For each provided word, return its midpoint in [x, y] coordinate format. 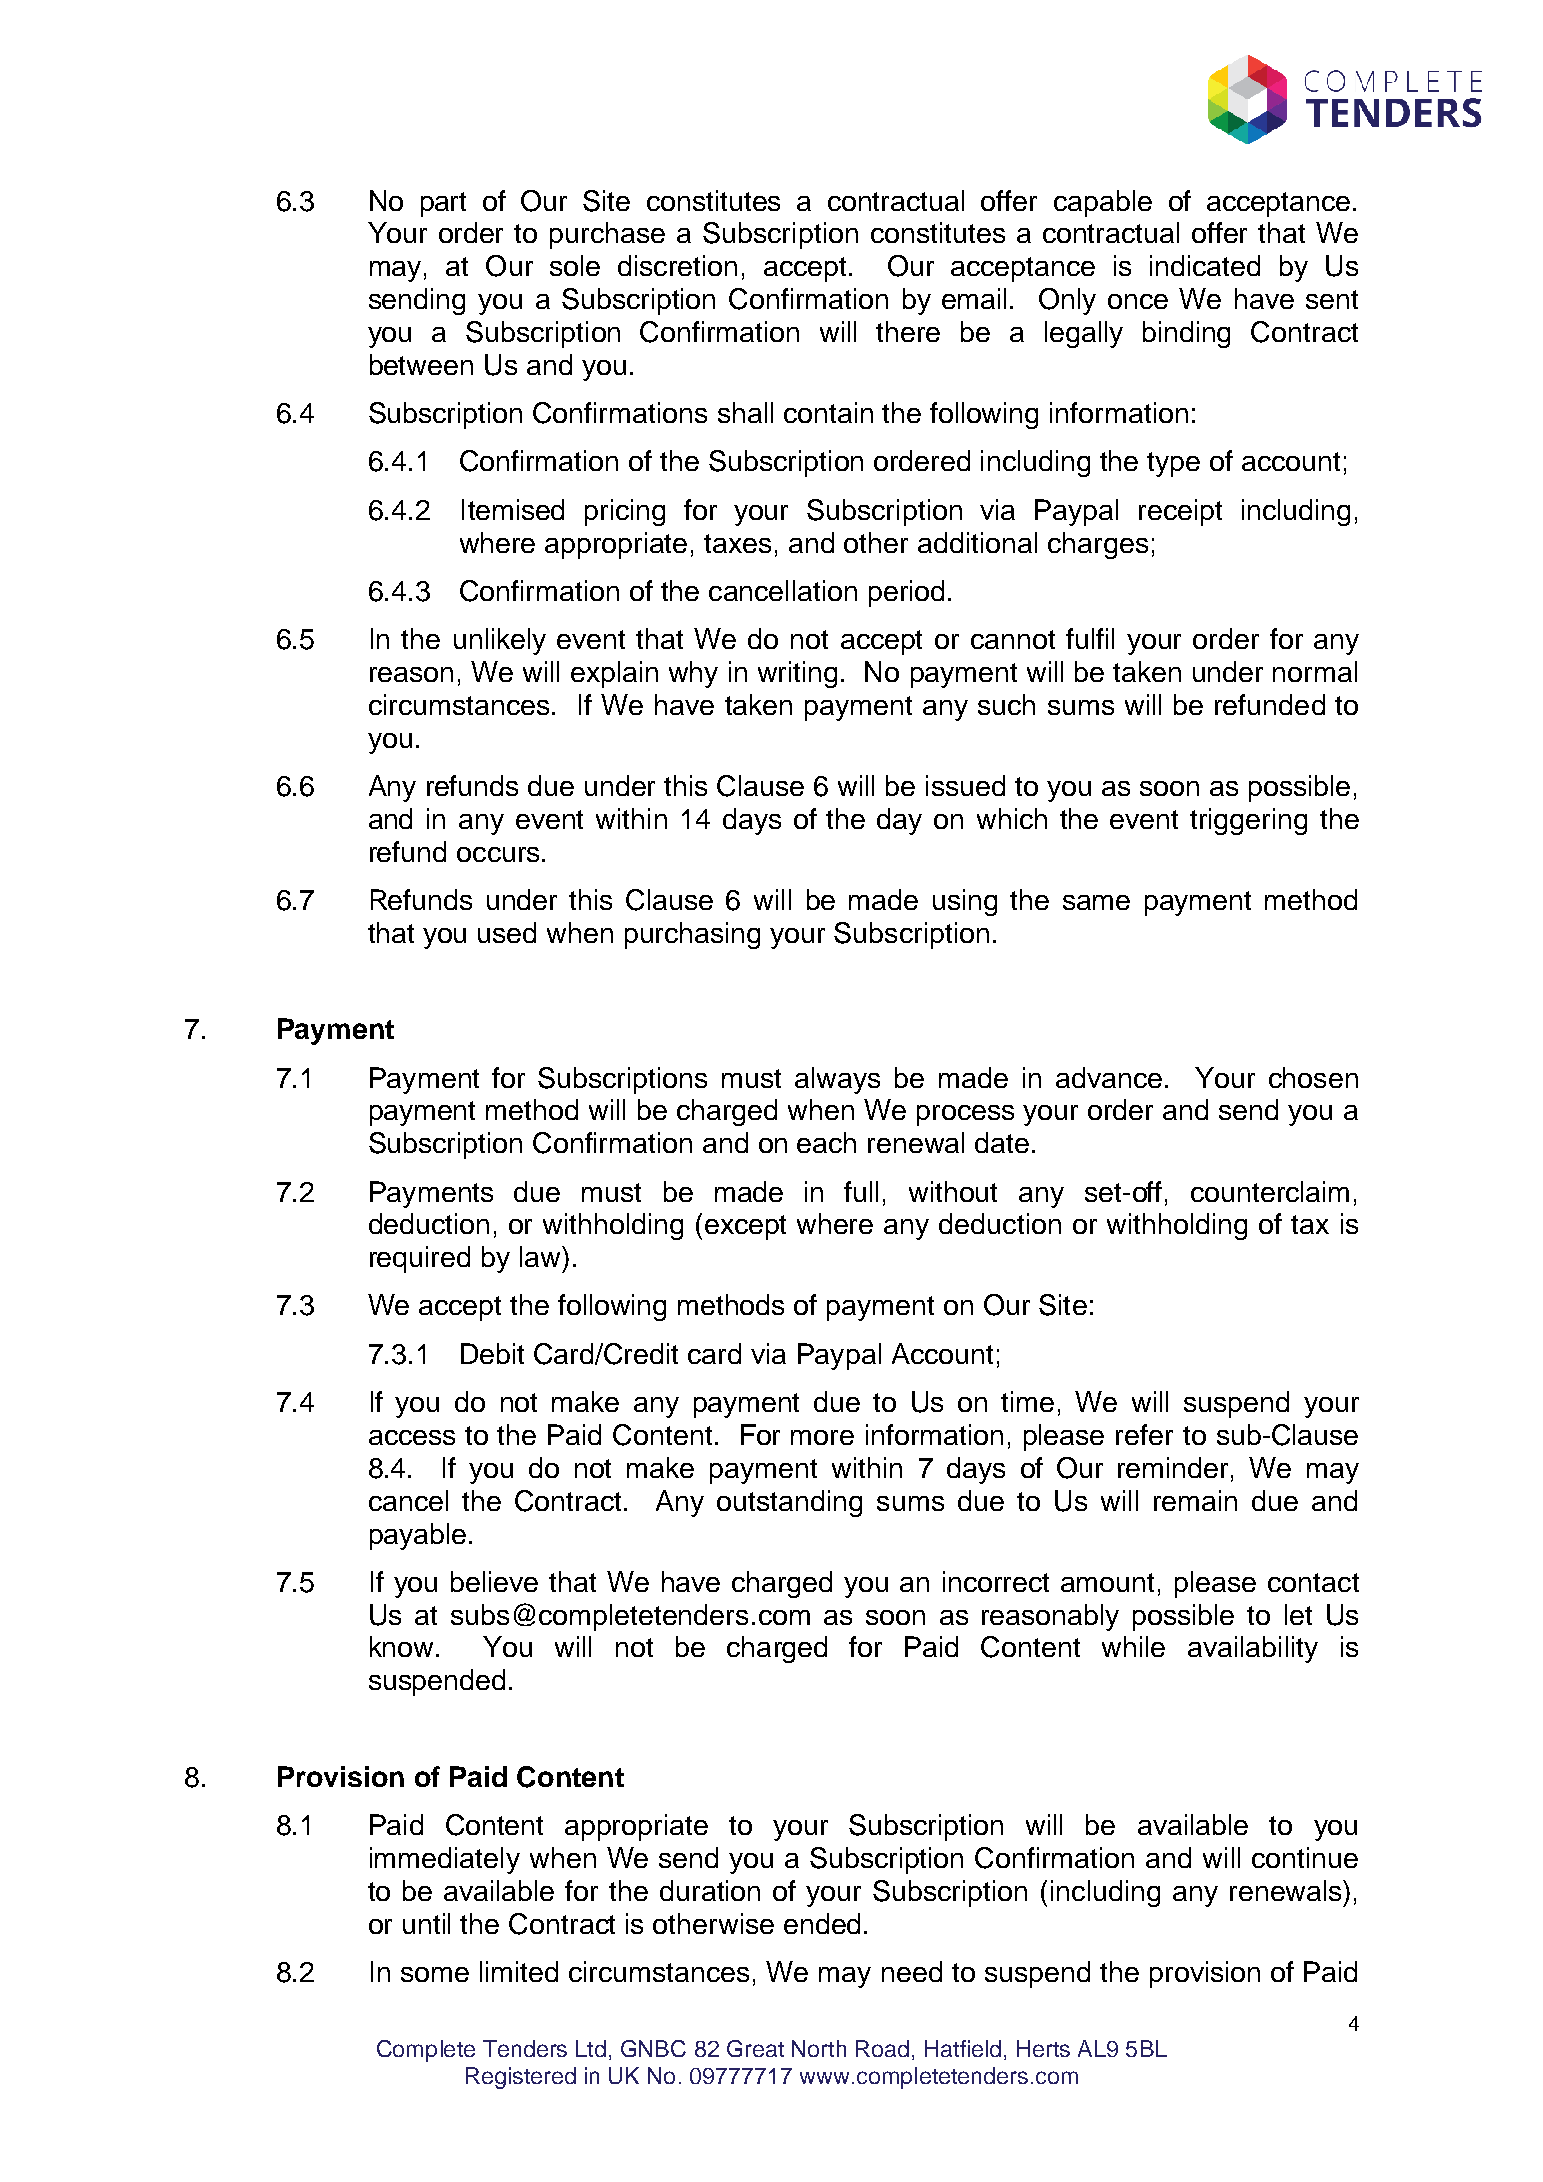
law [541, 1256]
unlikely [500, 641]
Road [882, 2048]
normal [1315, 671]
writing [797, 674]
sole [575, 265]
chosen [1313, 1077]
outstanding [789, 1503]
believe [494, 1581]
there [908, 331]
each [826, 1142]
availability [1253, 1649]
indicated [1205, 265]
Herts [1043, 2048]
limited [519, 1971]
